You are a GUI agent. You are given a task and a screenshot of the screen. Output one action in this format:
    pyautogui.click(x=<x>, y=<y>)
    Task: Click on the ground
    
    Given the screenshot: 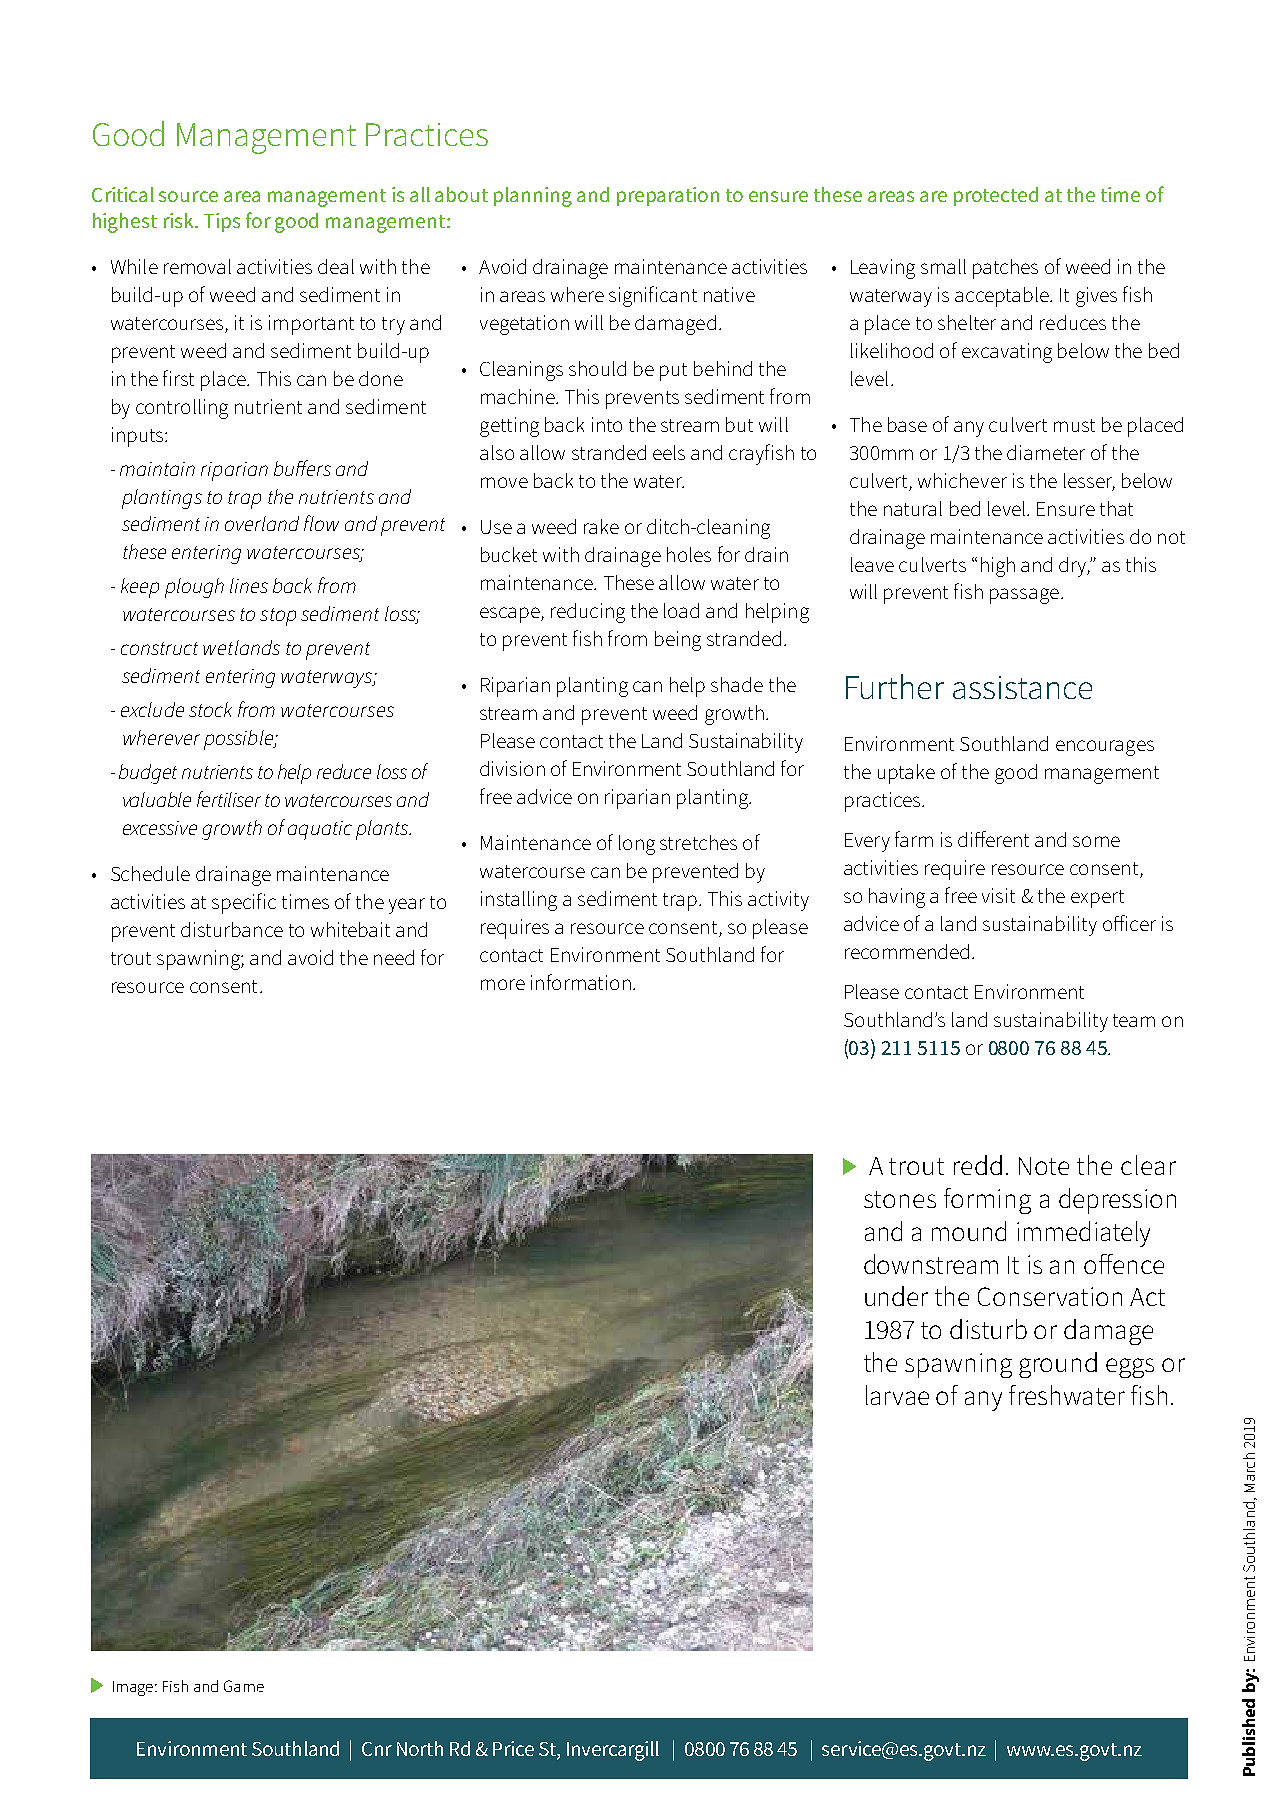 What is the action you would take?
    pyautogui.click(x=1058, y=1365)
